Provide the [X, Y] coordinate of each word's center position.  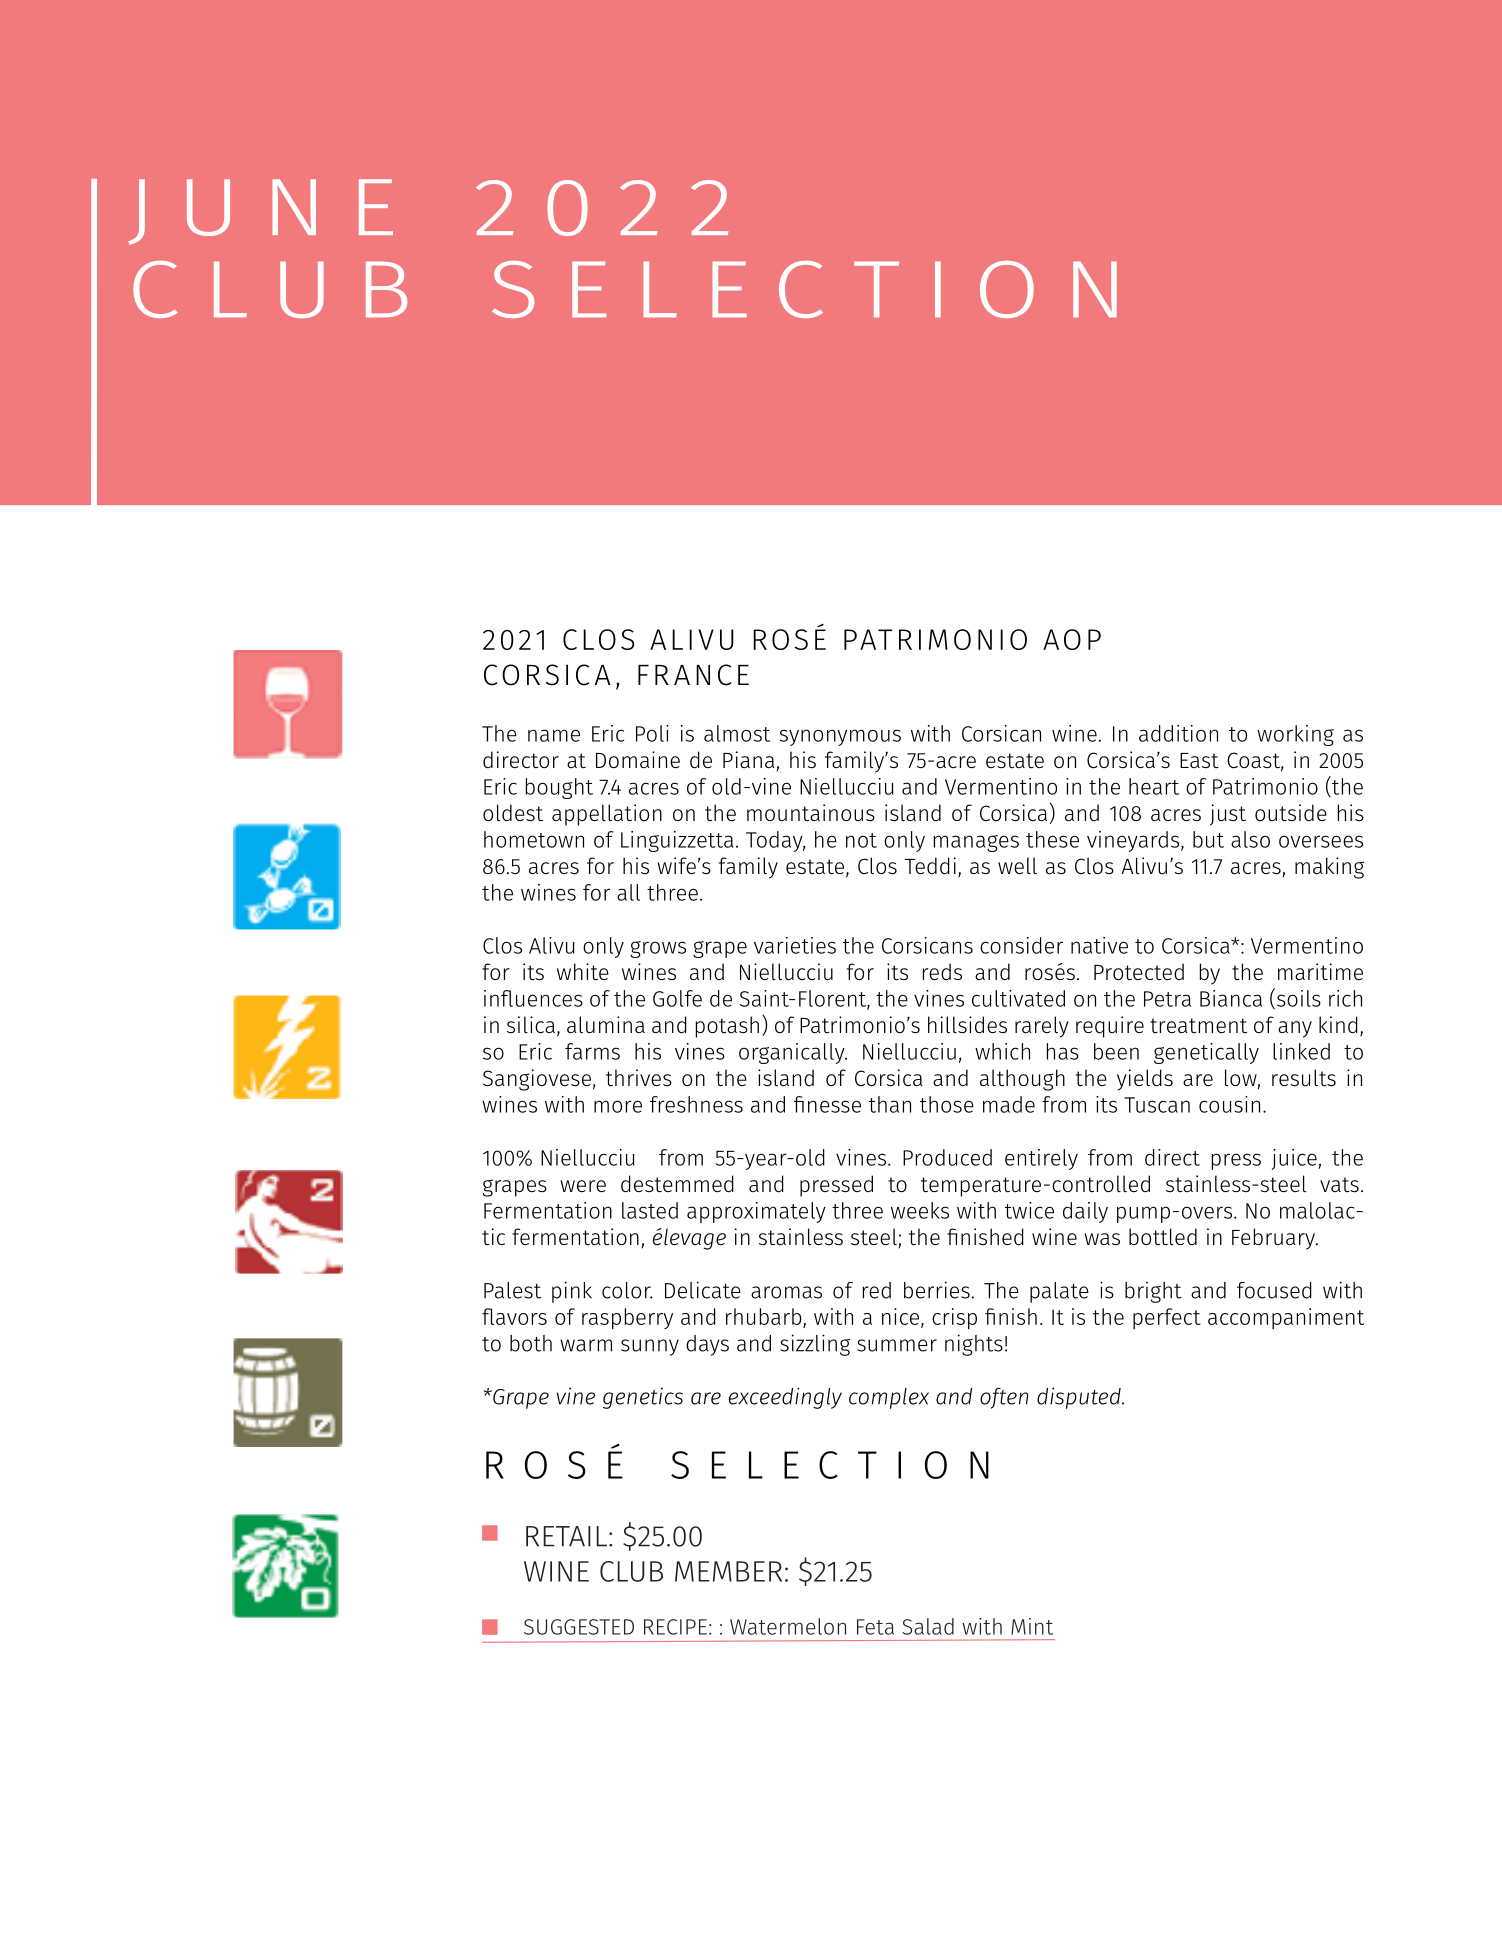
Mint [1032, 1626]
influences [533, 998]
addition [1178, 733]
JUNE [261, 212]
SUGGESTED [579, 1627]
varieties [795, 945]
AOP [1072, 639]
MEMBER [728, 1571]
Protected [1139, 972]
